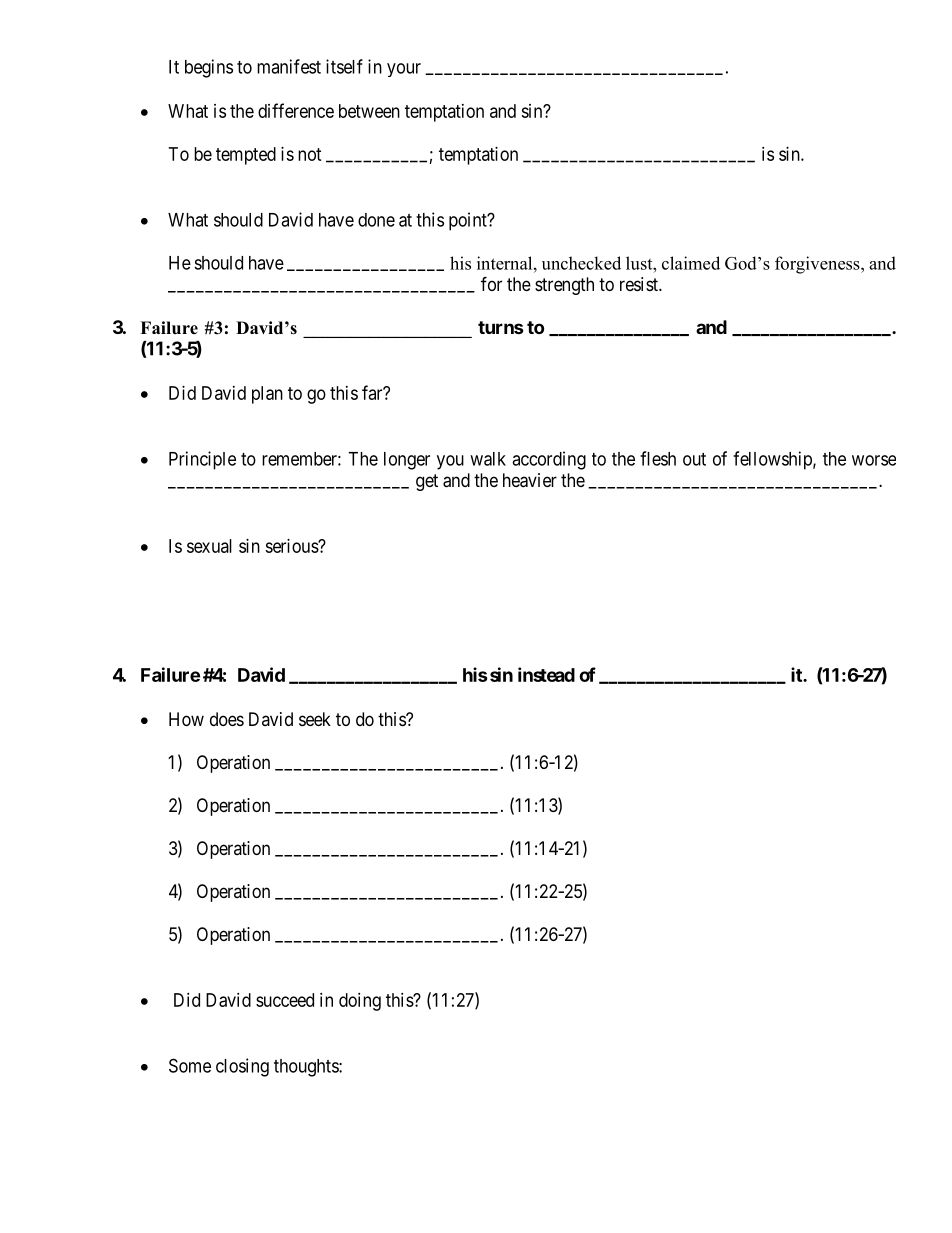  I want to click on out, so click(694, 459).
